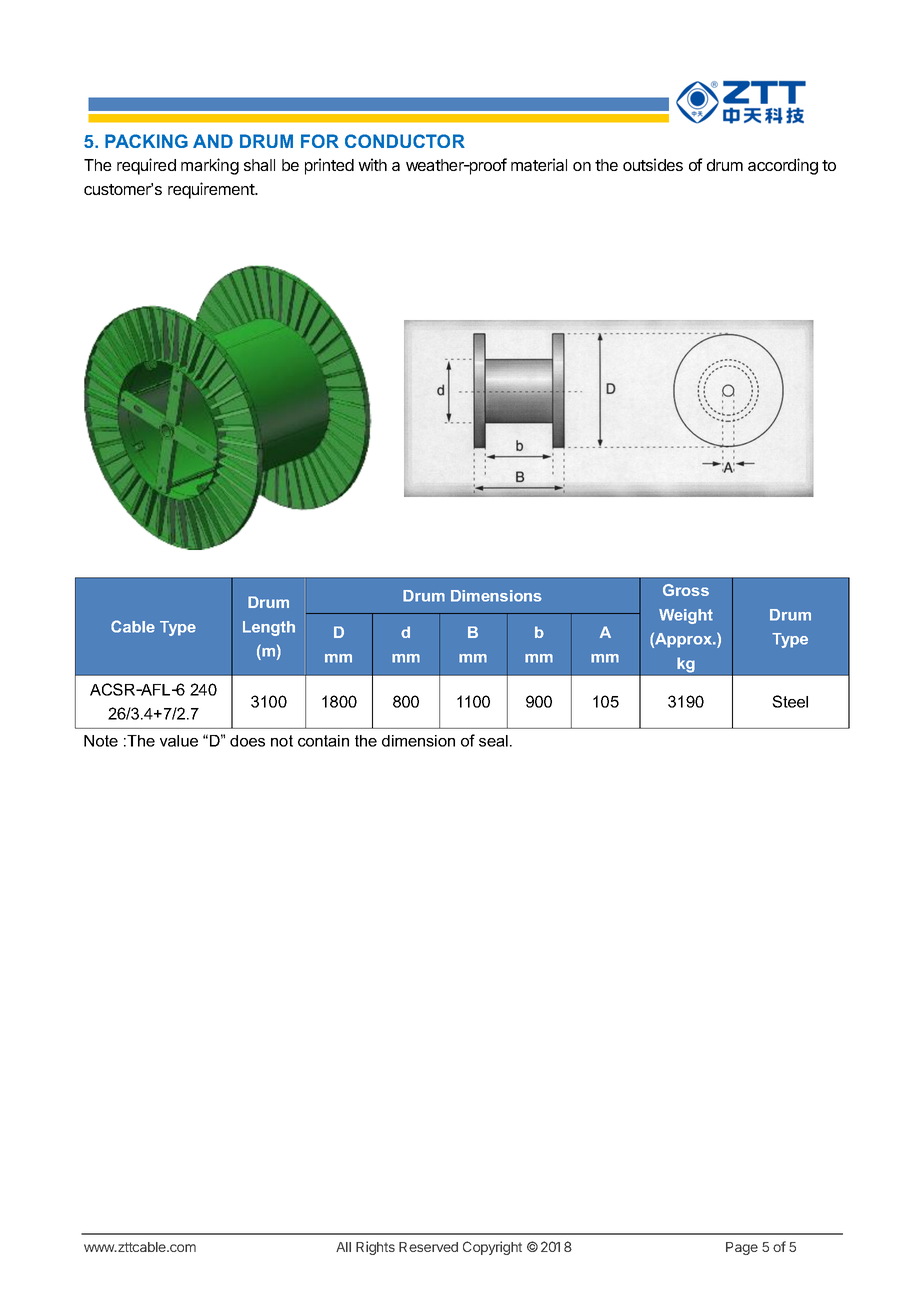  I want to click on outsides, so click(653, 164).
